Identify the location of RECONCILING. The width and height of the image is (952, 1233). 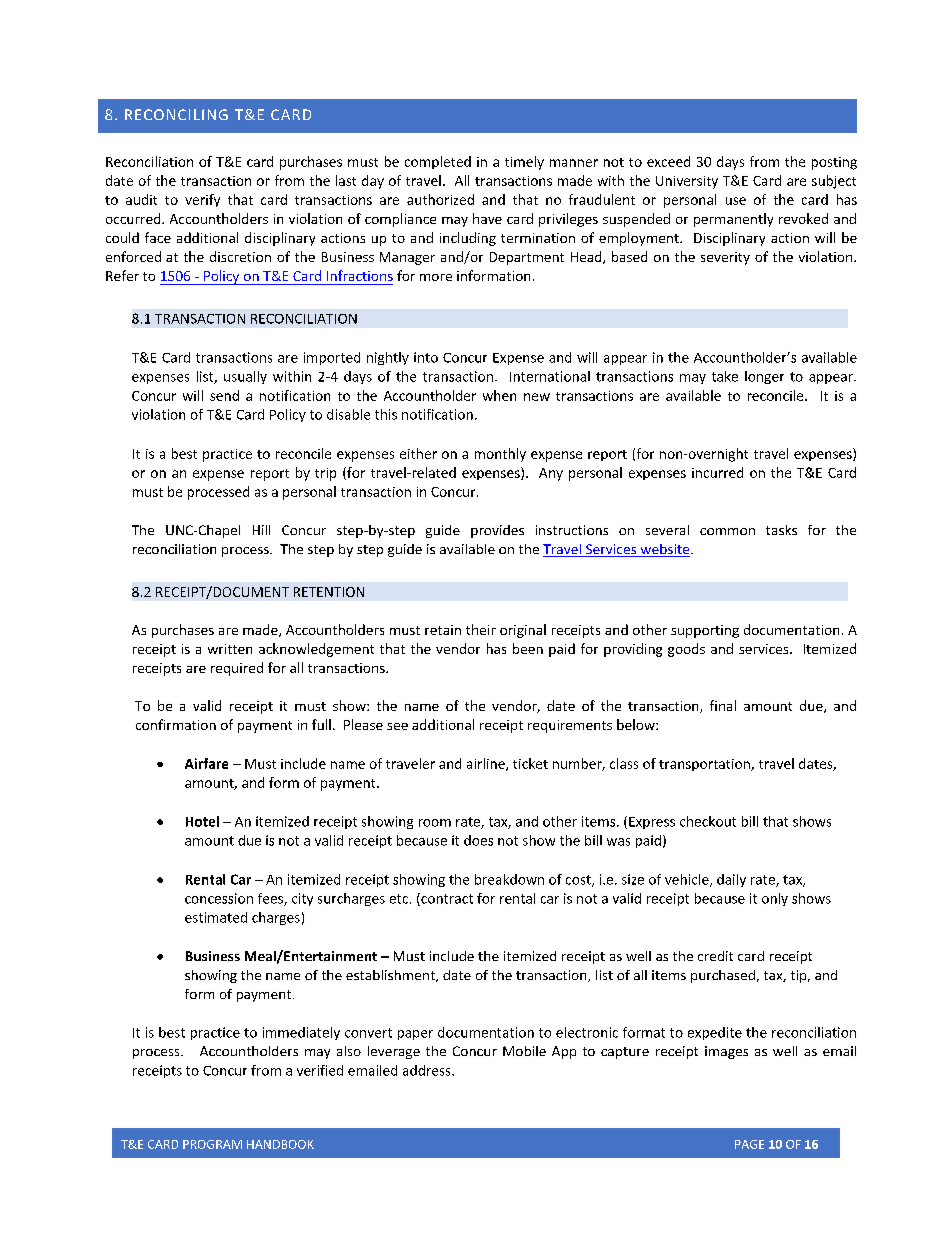
(176, 114).
